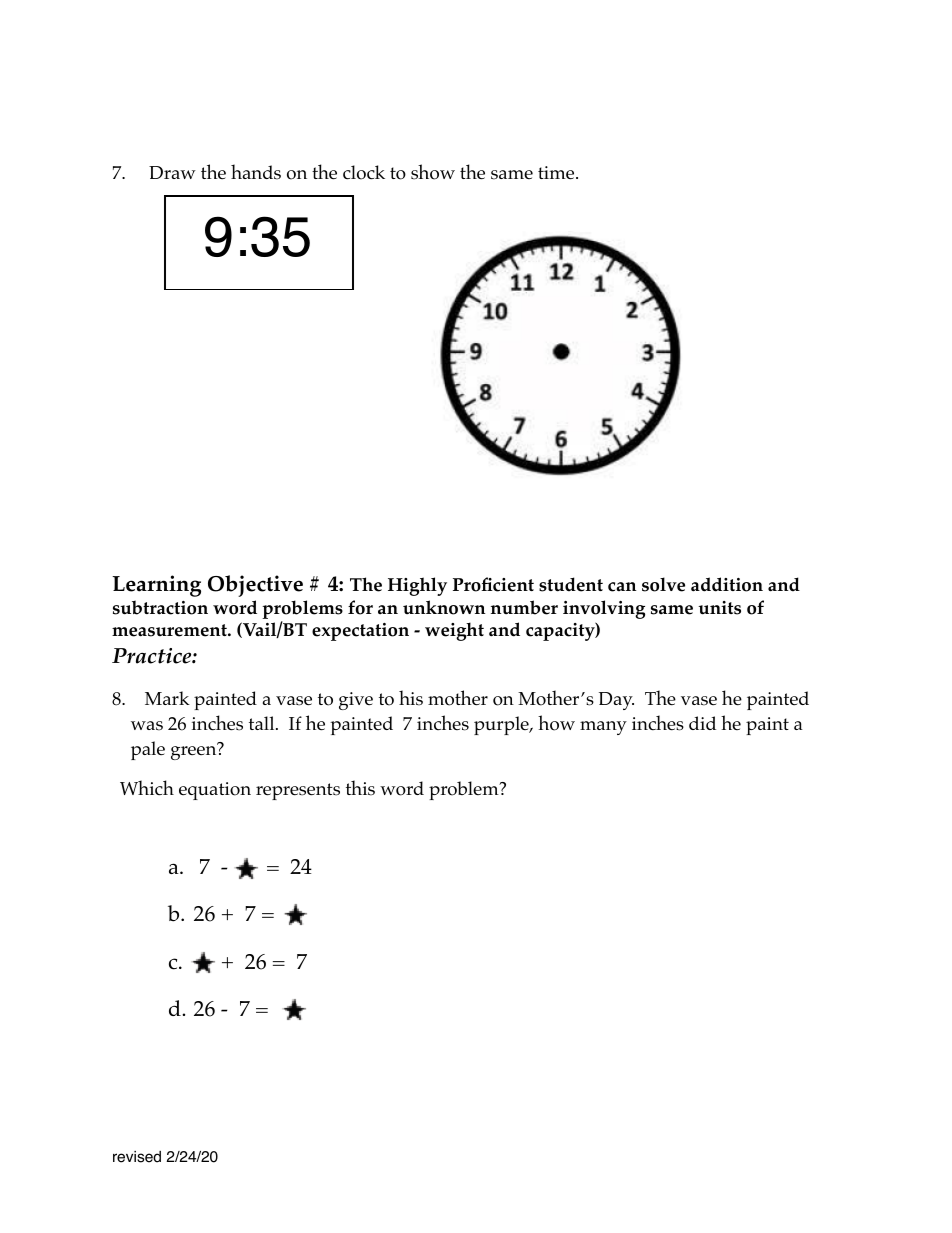 This screenshot has height=1233, width=952. I want to click on weight, so click(454, 631).
